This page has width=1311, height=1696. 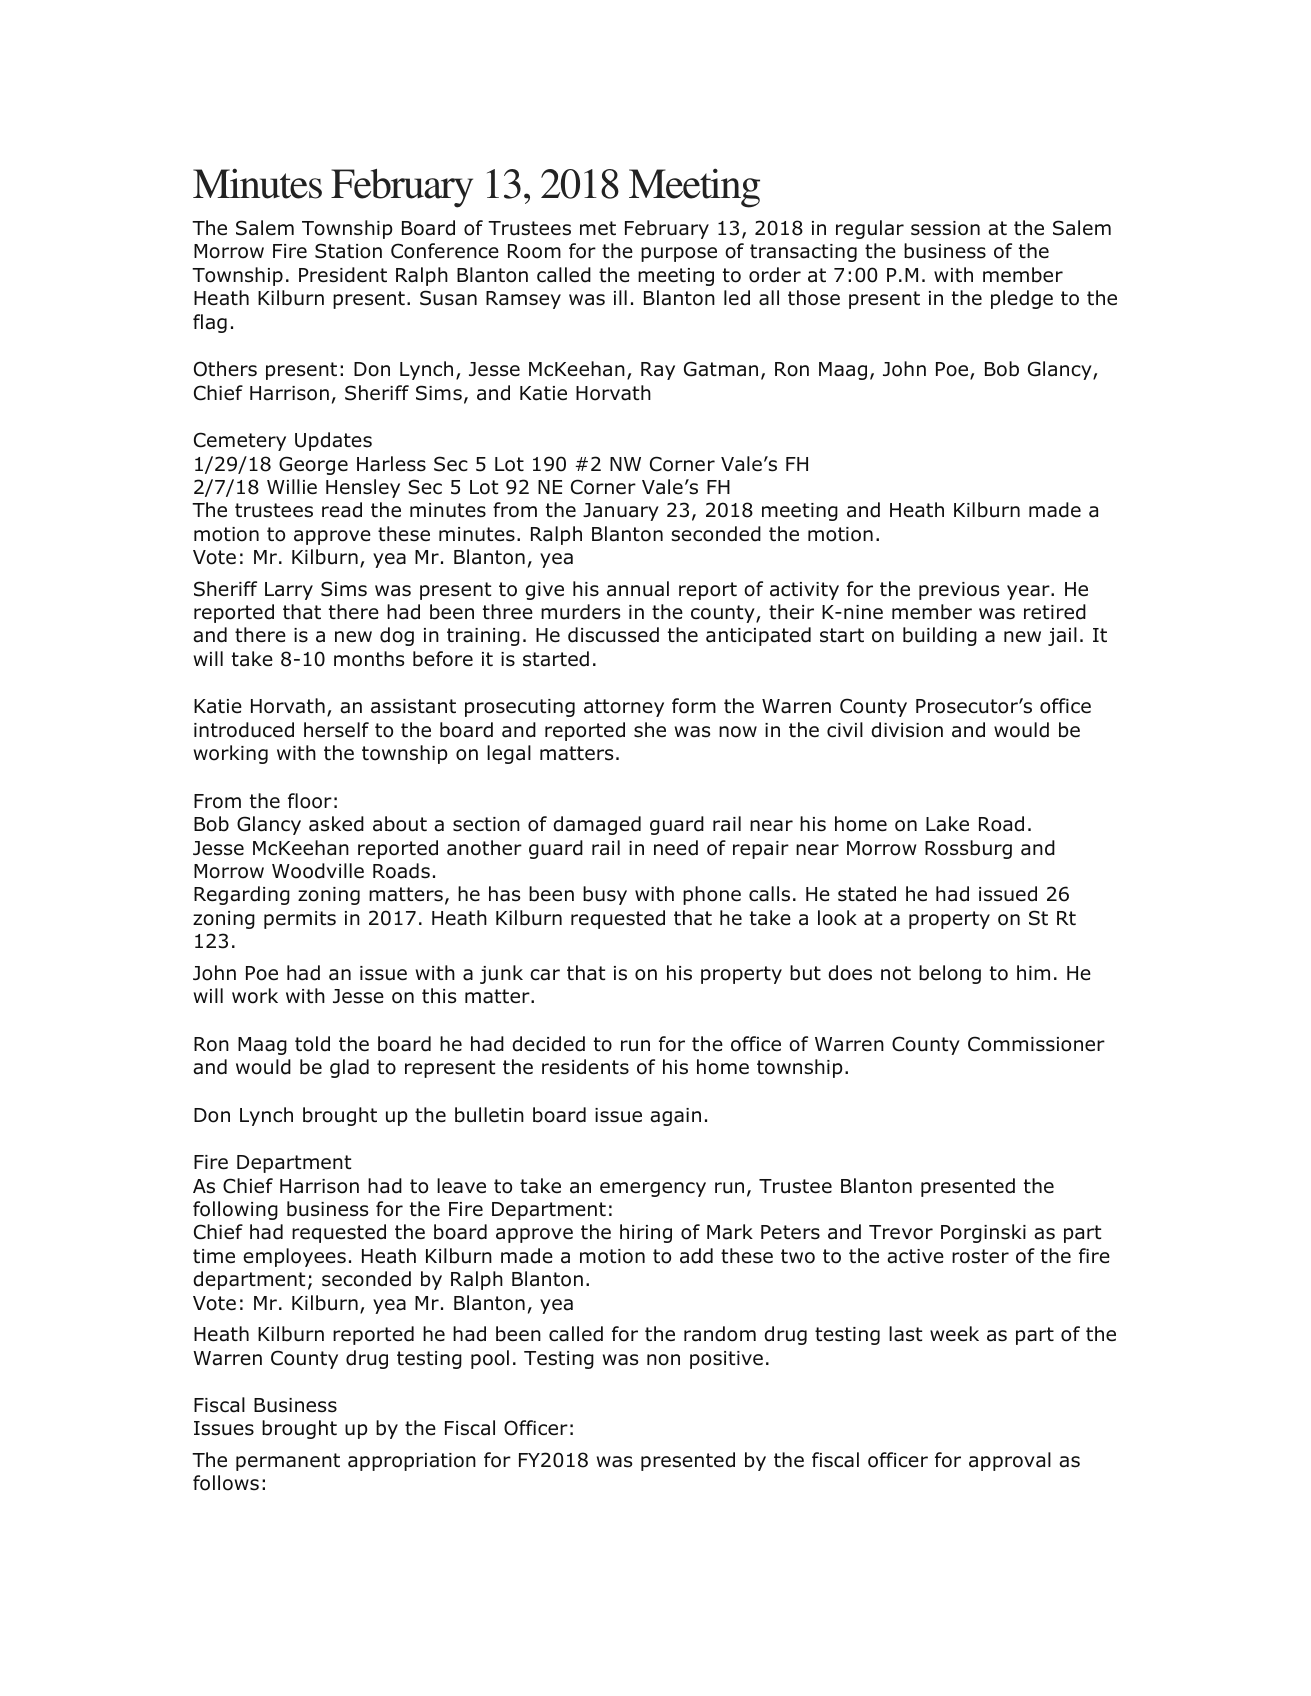 I want to click on need, so click(x=676, y=848).
